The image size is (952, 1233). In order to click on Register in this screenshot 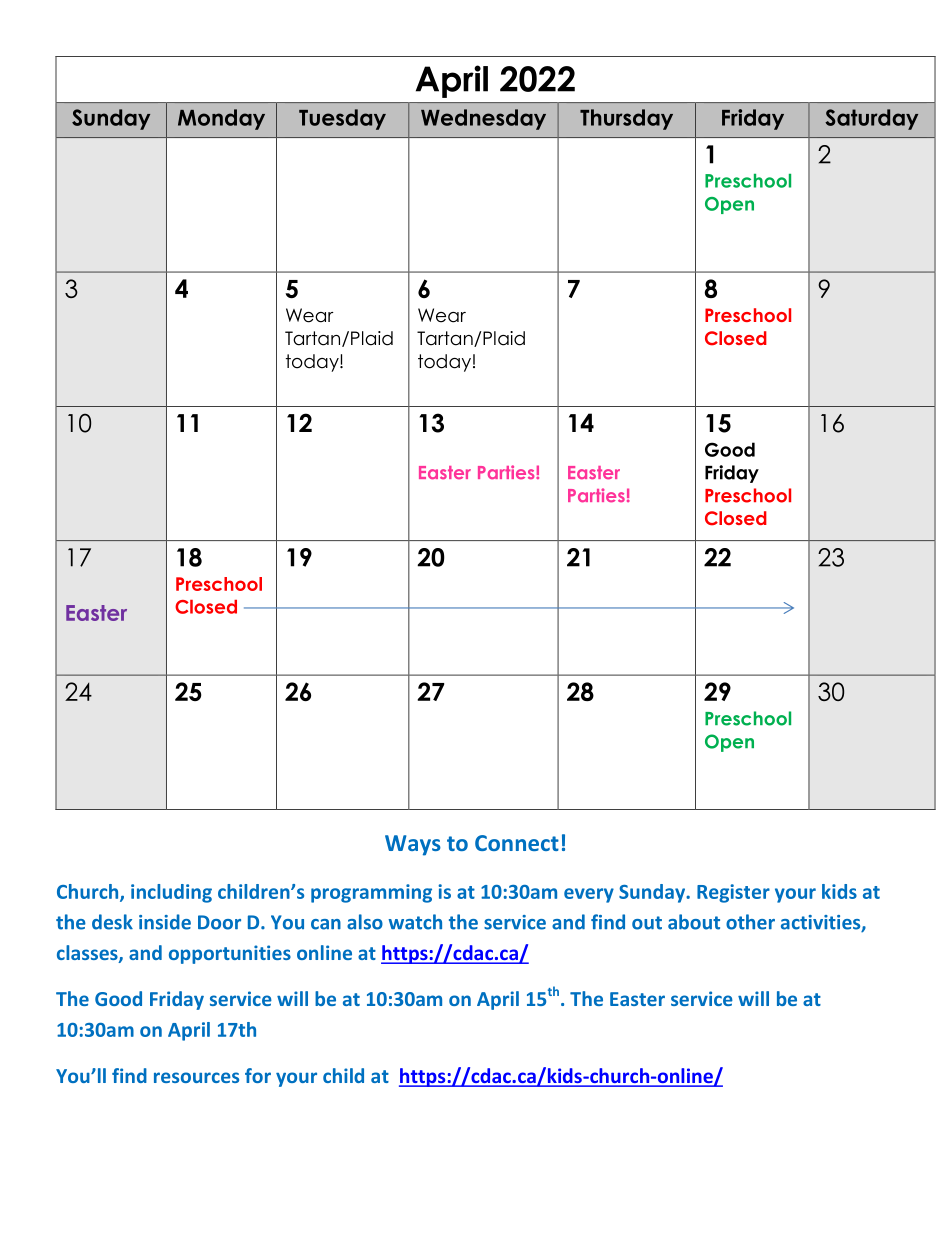, I will do `click(733, 893)`.
